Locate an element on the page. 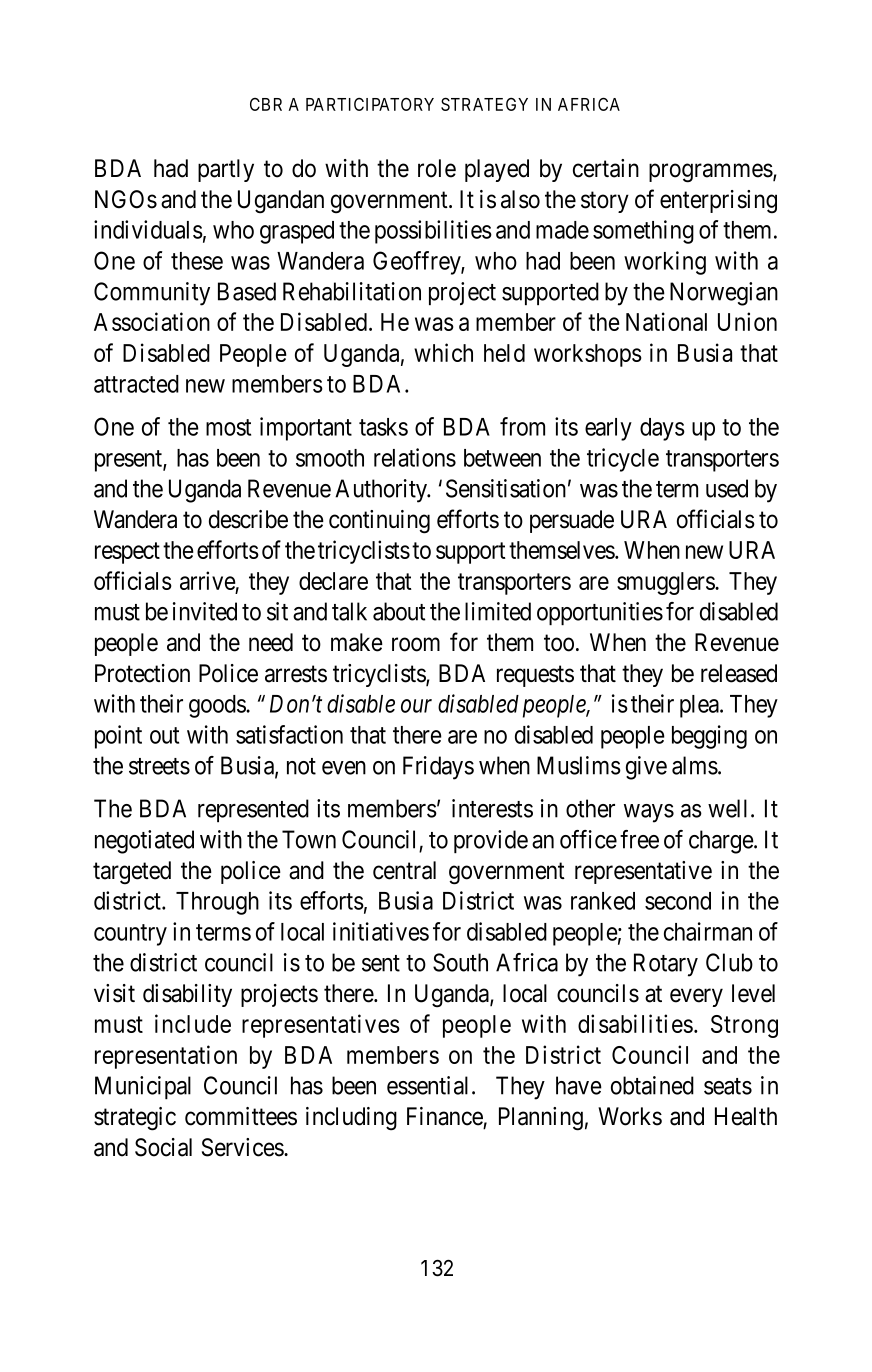  Social is located at coordinates (163, 1147).
